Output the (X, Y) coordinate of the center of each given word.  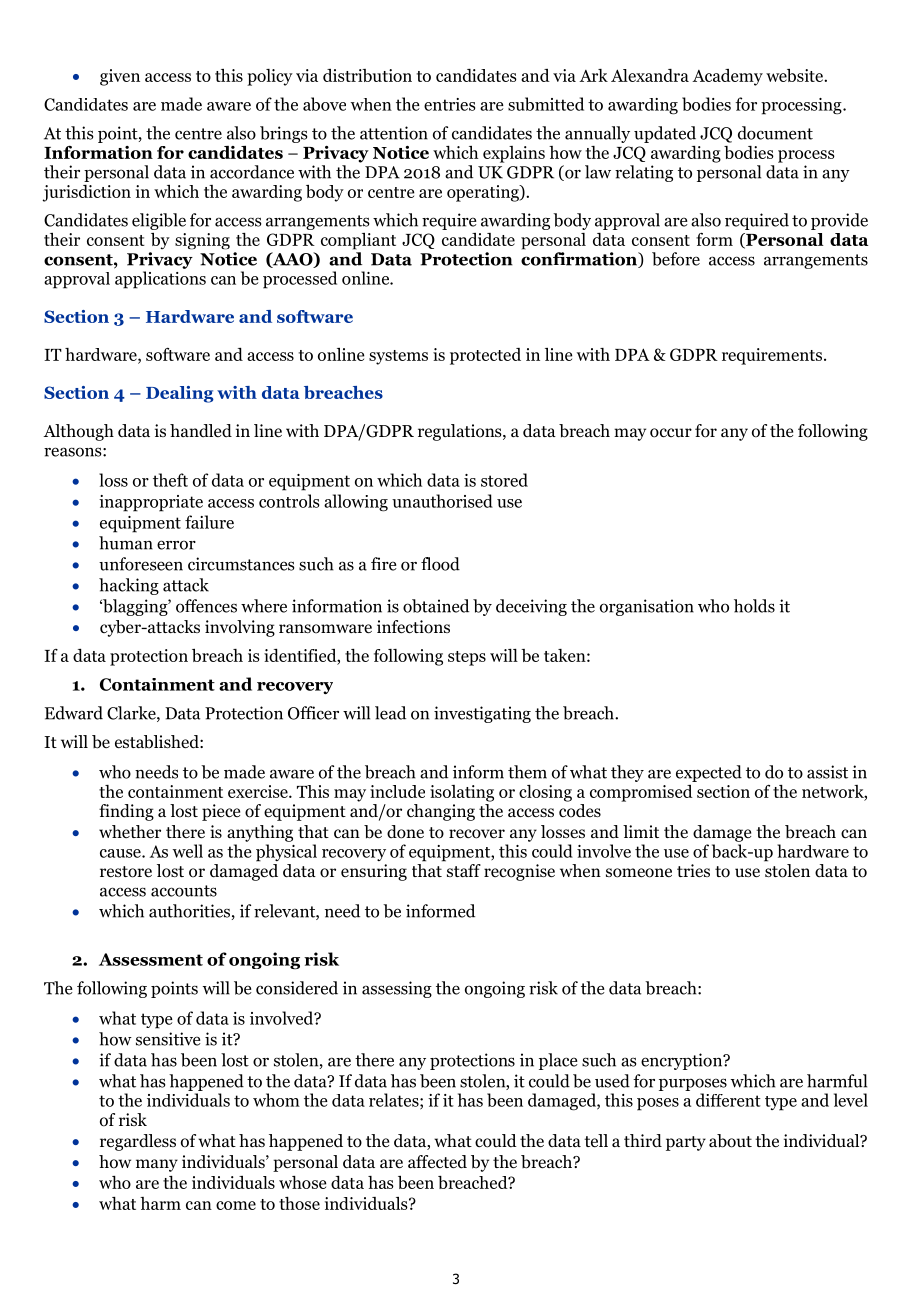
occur (671, 433)
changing (441, 812)
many (157, 1165)
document (775, 133)
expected (709, 773)
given (120, 77)
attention (394, 133)
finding (126, 812)
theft (170, 480)
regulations (461, 432)
